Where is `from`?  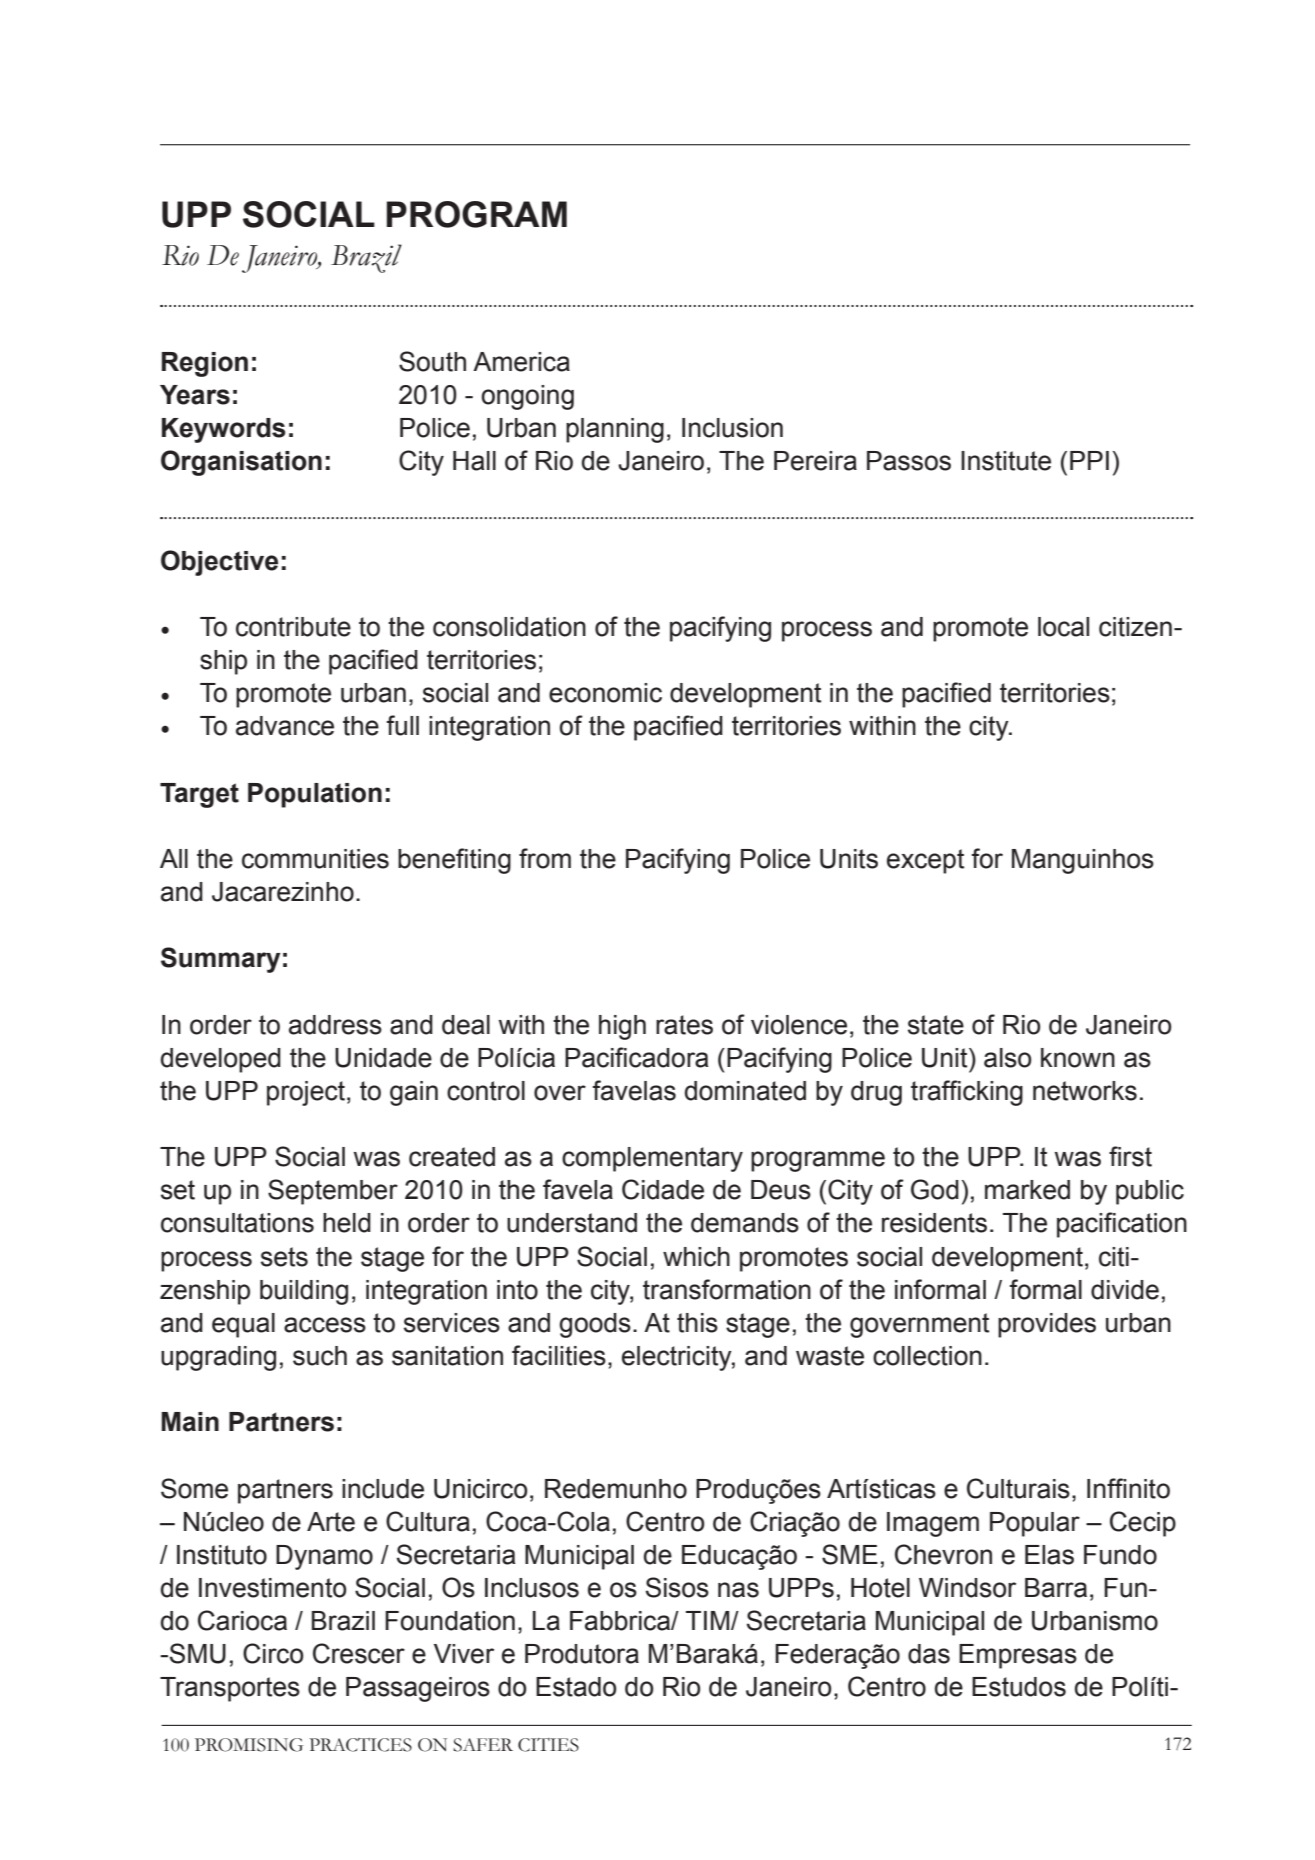 from is located at coordinates (545, 858).
